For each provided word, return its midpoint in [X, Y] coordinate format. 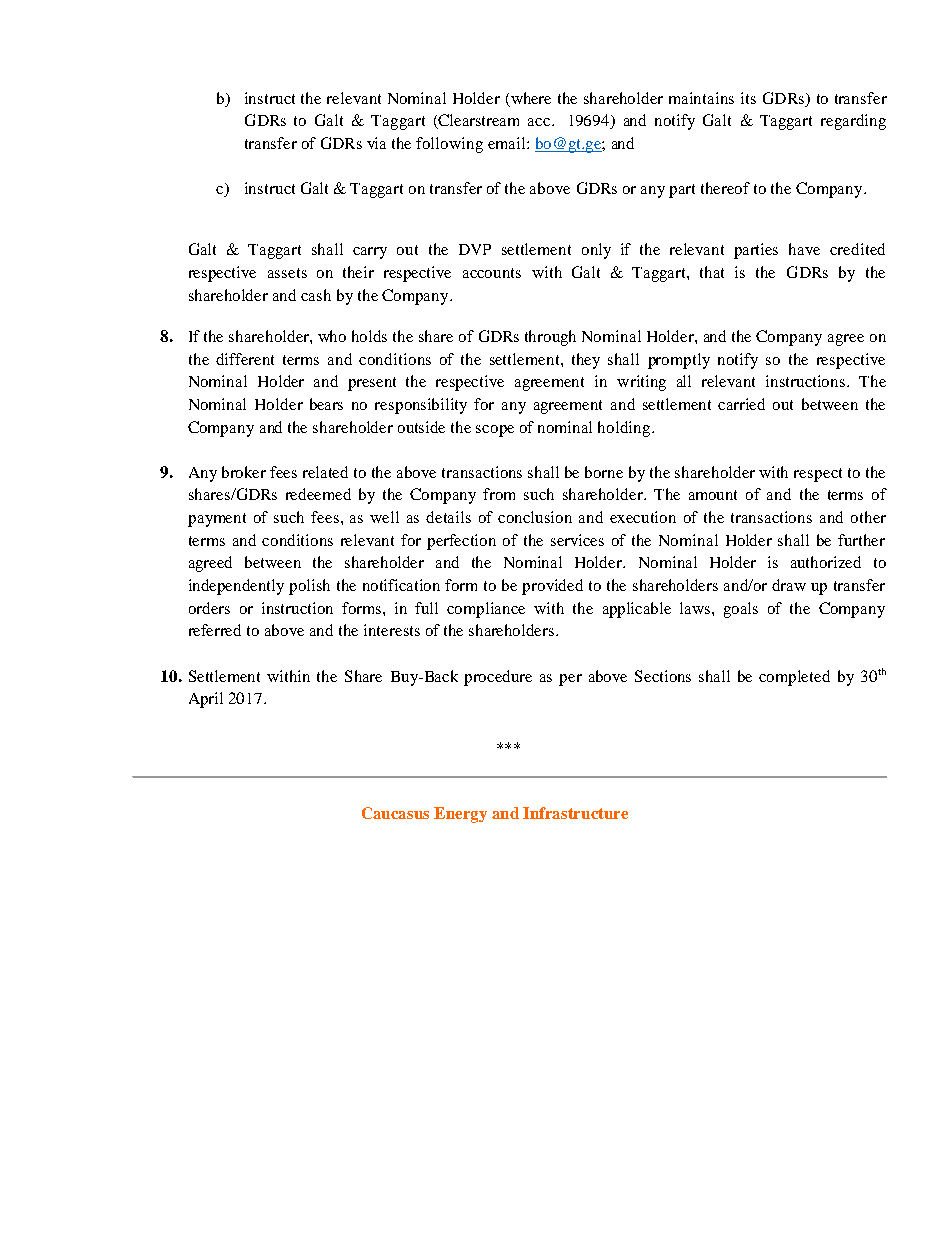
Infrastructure [575, 813]
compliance [486, 610]
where [531, 98]
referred [215, 630]
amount [713, 495]
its [748, 98]
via [376, 143]
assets [287, 273]
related [325, 472]
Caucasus [395, 813]
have [804, 249]
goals [741, 610]
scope [495, 431]
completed [794, 678]
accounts [492, 273]
